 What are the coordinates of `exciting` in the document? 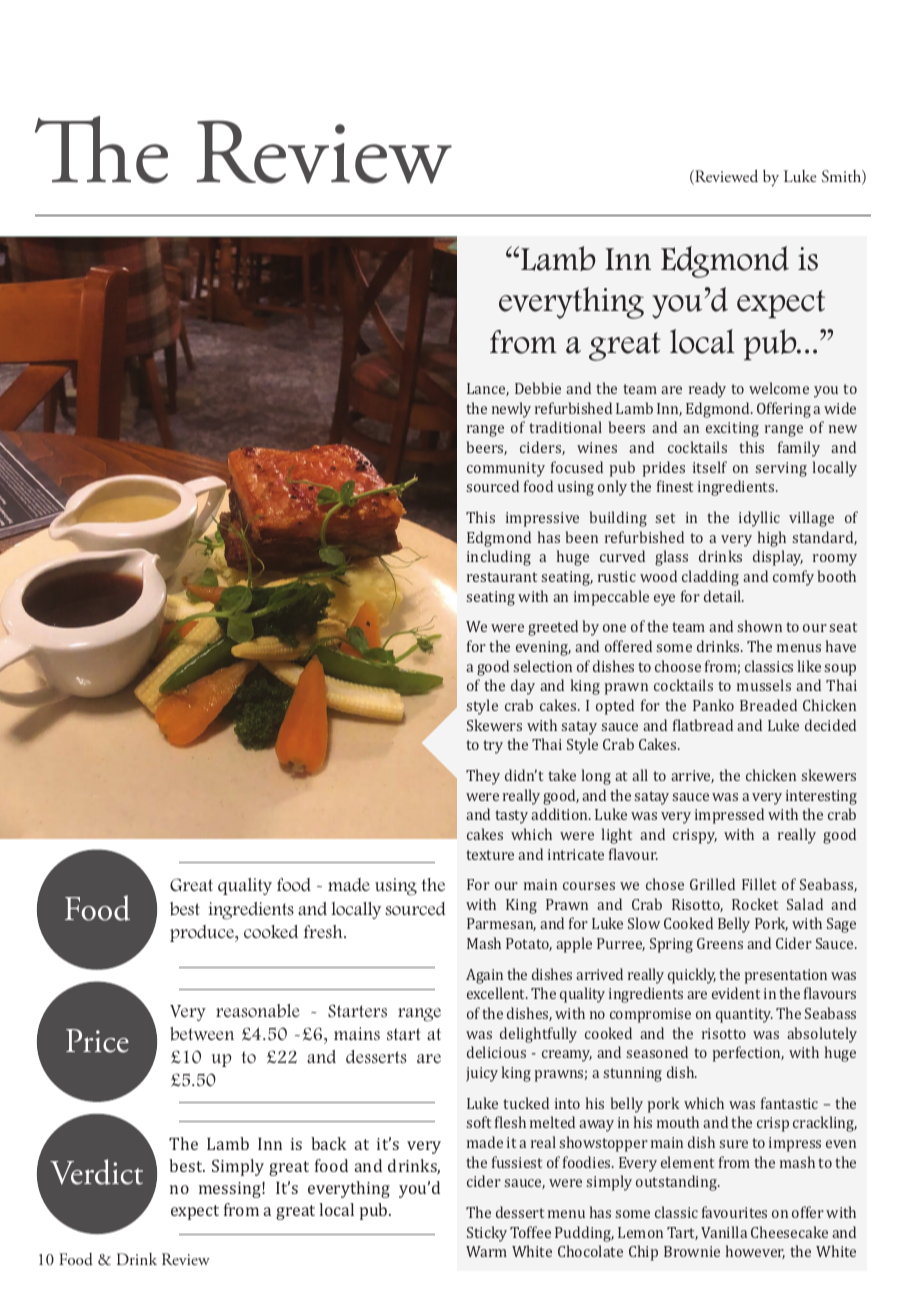 It's located at (732, 429).
